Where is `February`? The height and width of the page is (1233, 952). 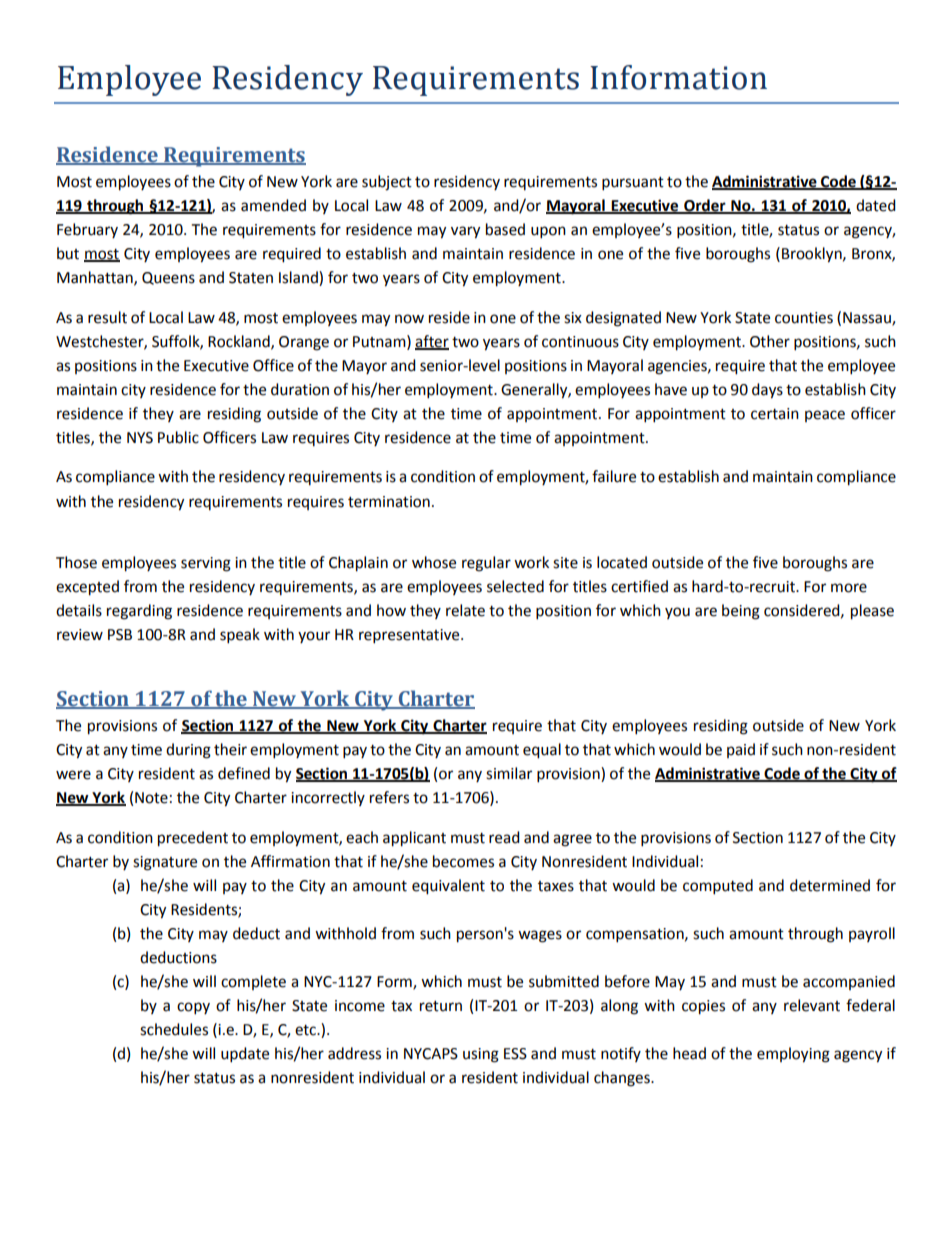 February is located at coordinates (87, 230).
